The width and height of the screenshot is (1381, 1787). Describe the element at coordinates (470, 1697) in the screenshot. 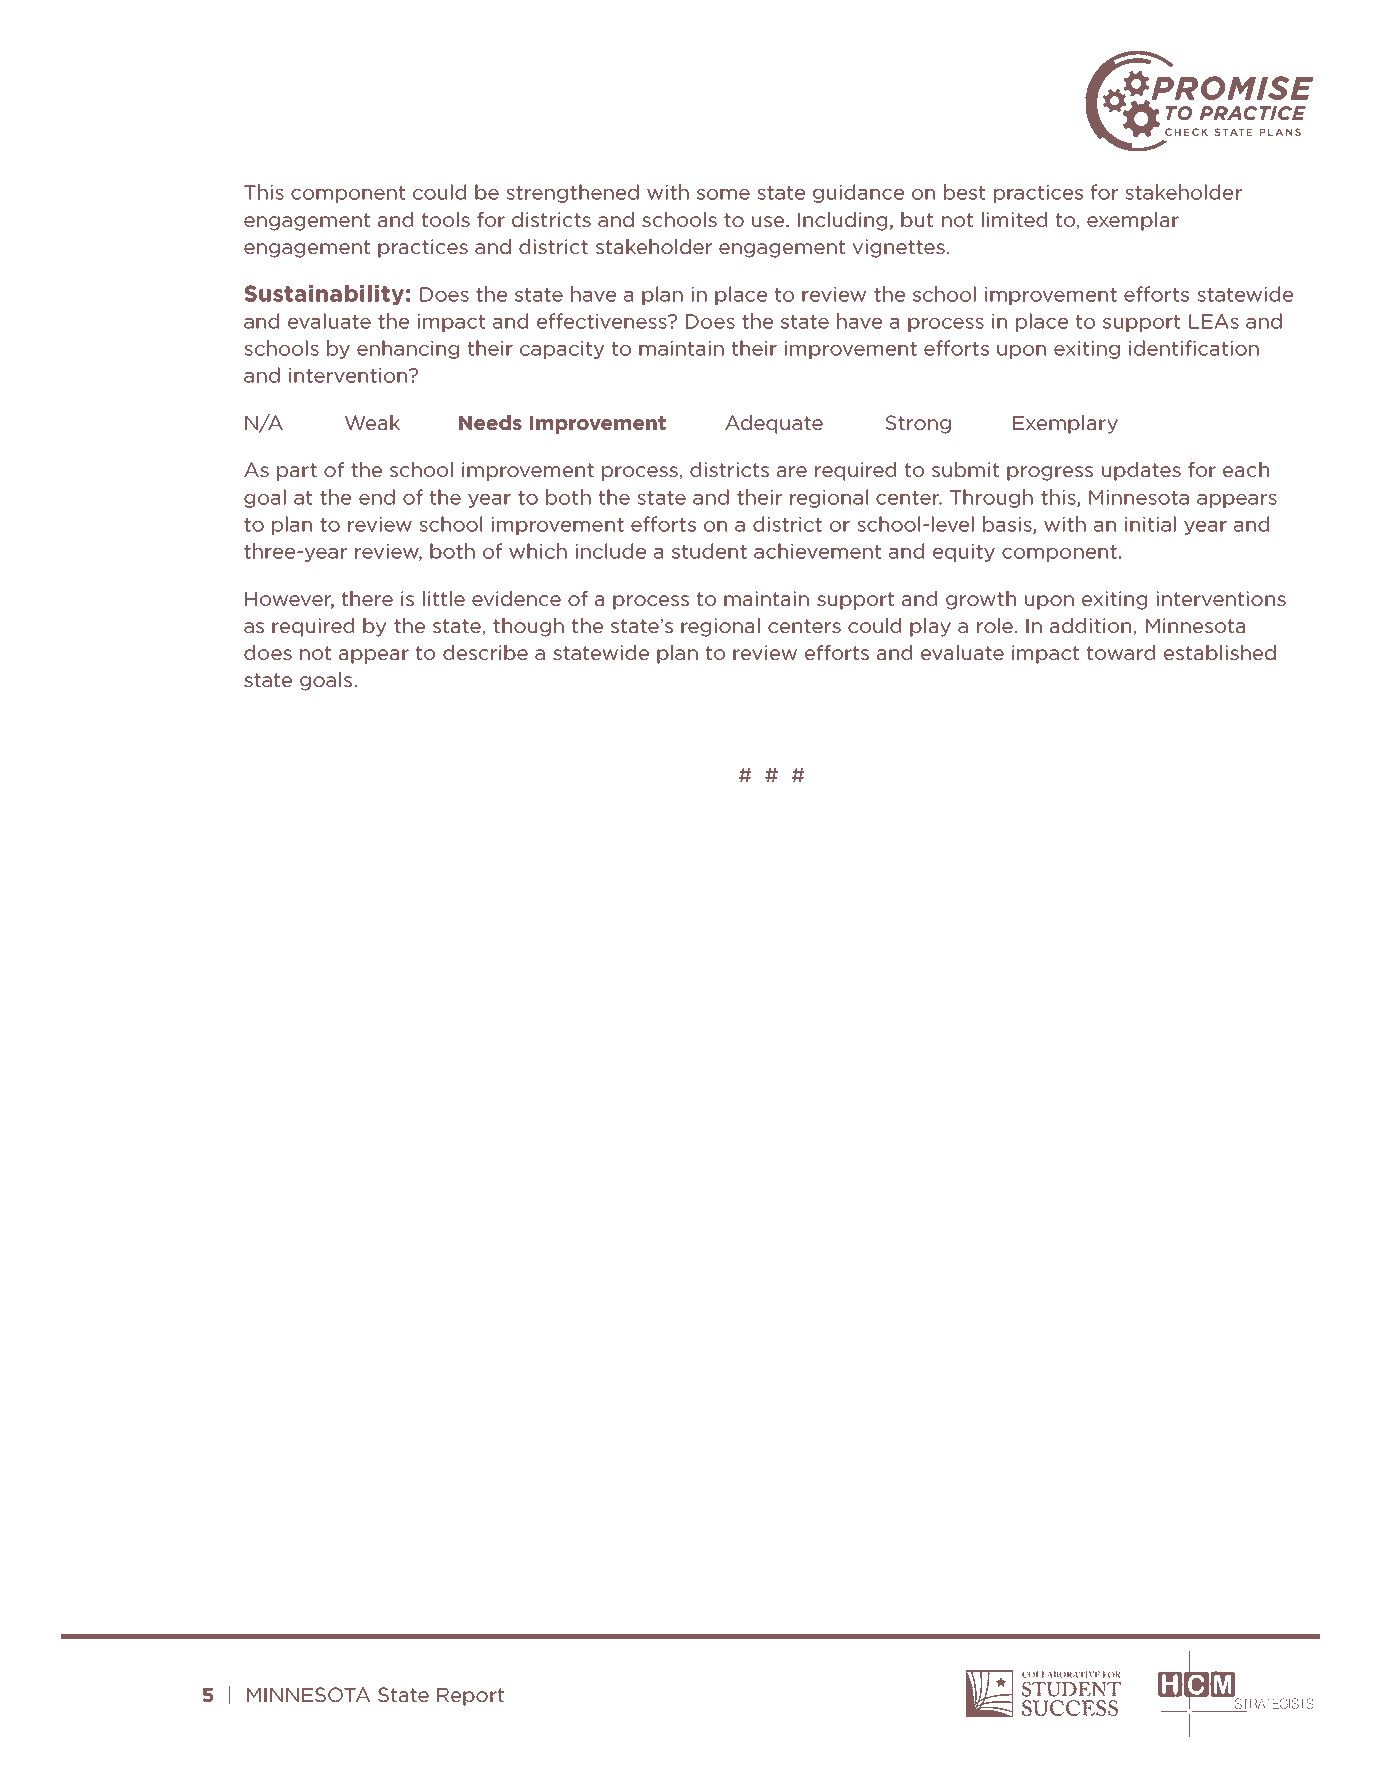

I see `Report` at that location.
